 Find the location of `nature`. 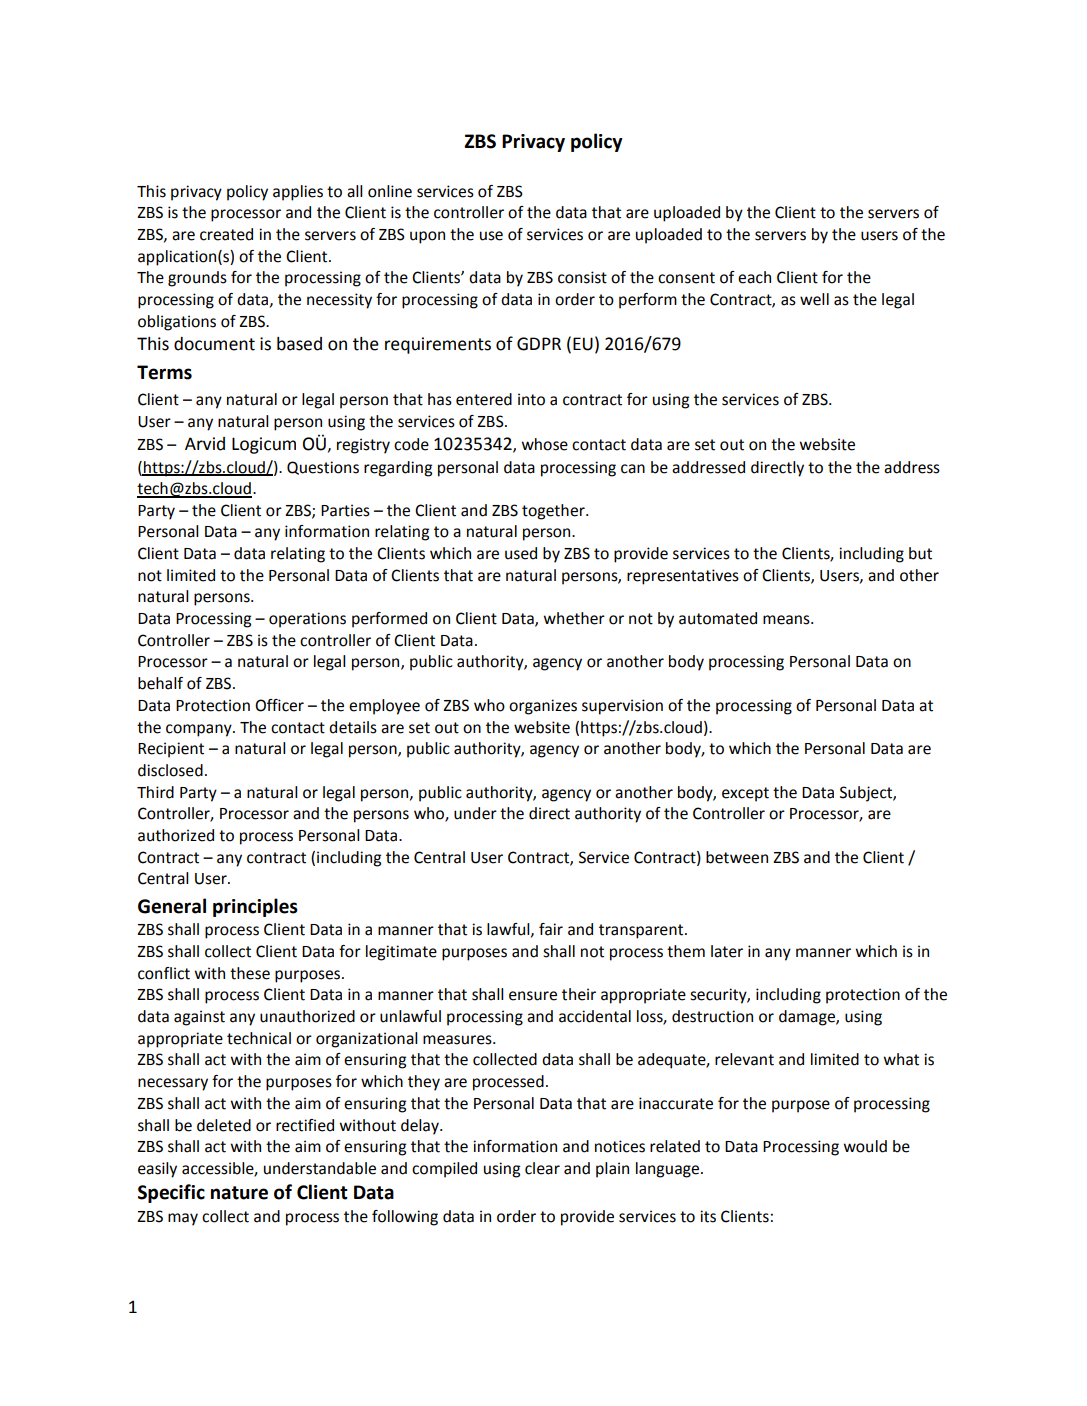

nature is located at coordinates (239, 1193).
